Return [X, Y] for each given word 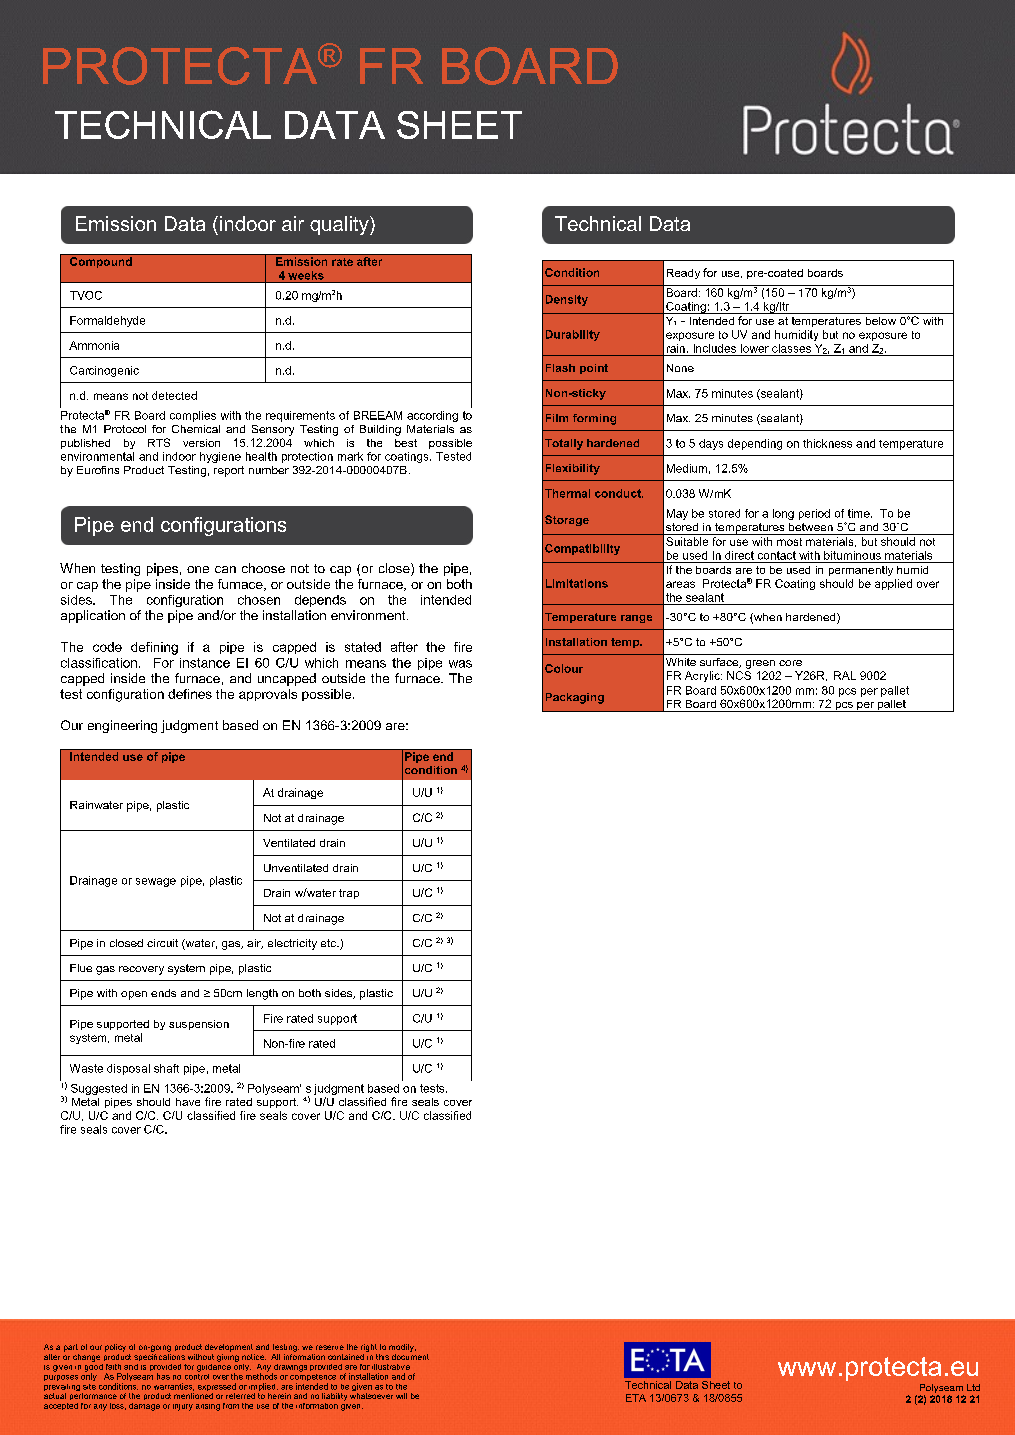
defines [190, 694]
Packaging [575, 698]
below [881, 321]
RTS [159, 442]
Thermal [567, 493]
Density [567, 300]
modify [402, 1348]
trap [349, 894]
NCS [739, 675]
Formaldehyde [107, 321]
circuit [162, 943]
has [163, 1376]
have [188, 1102]
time [860, 513]
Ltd [973, 1387]
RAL [845, 675]
